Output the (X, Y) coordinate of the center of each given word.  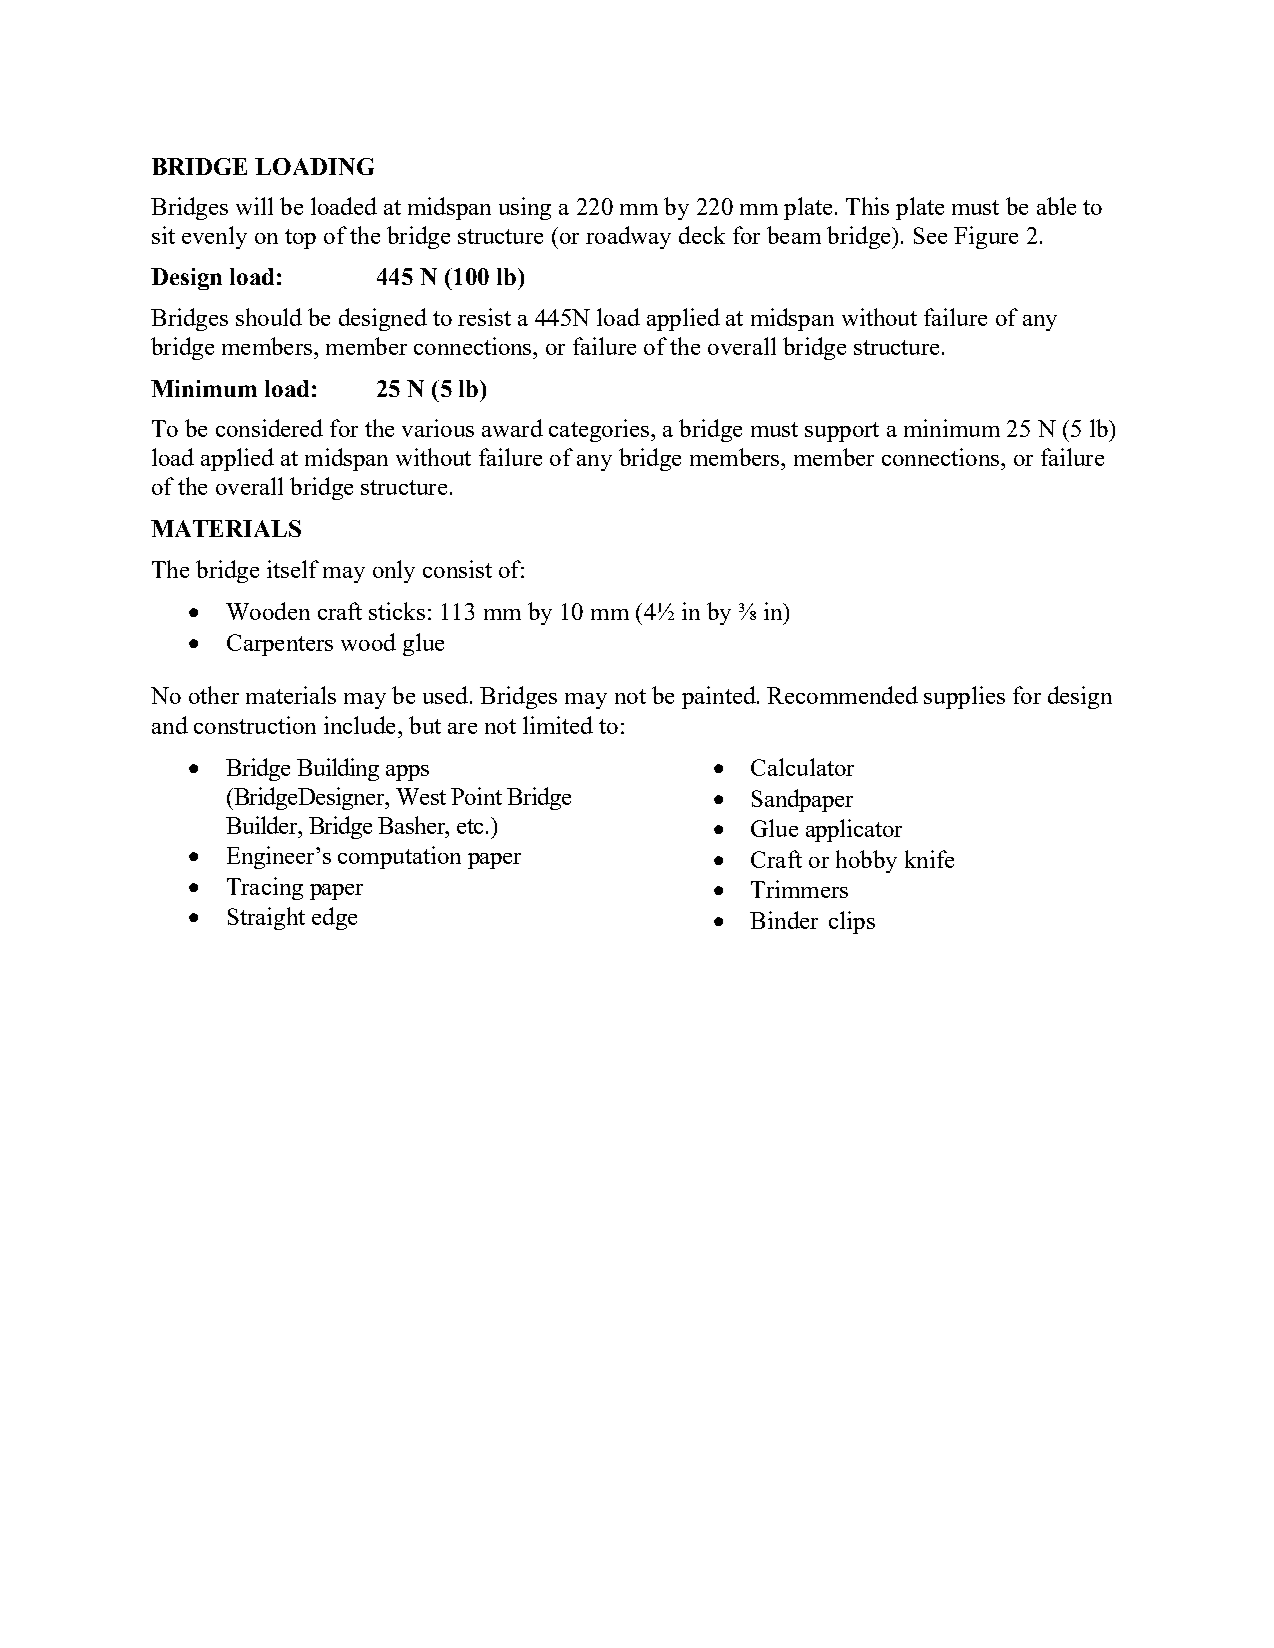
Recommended (842, 695)
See (930, 235)
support (842, 432)
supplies (964, 697)
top (300, 239)
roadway (628, 237)
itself (293, 569)
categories (599, 430)
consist (457, 569)
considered (269, 428)
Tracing (265, 888)
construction (255, 725)
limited (558, 725)
